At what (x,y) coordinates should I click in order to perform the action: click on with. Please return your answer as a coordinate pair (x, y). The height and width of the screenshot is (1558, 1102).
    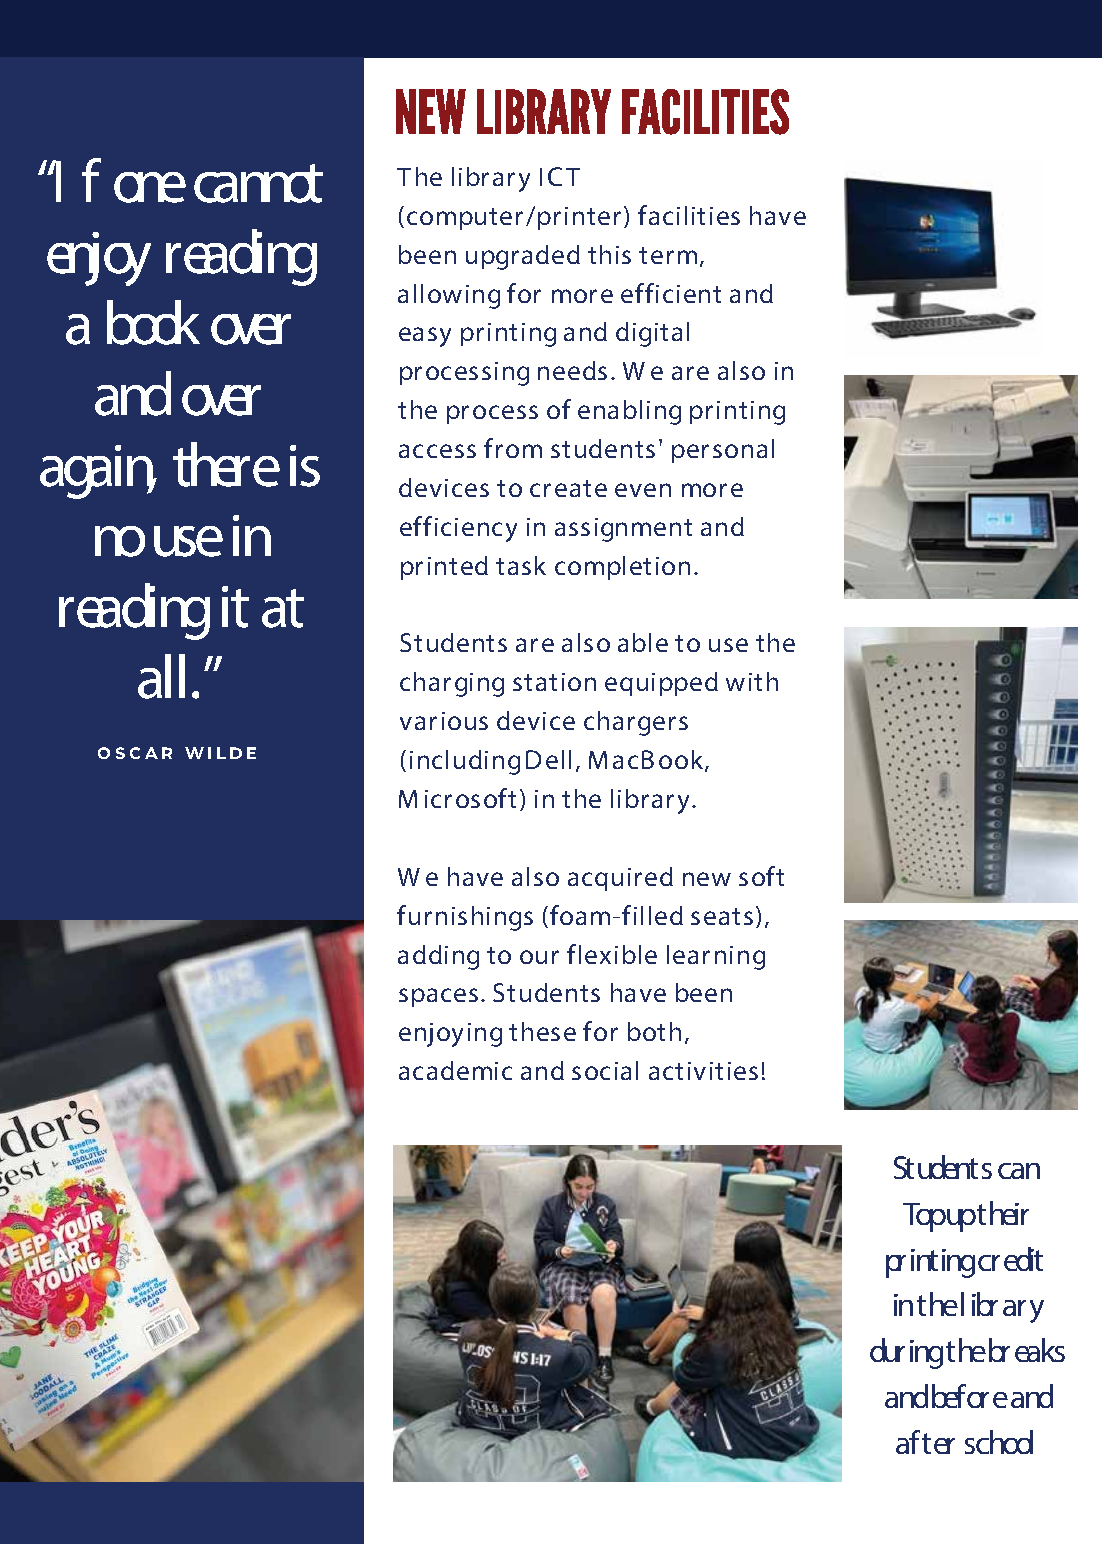
    Looking at the image, I should click on (752, 681).
